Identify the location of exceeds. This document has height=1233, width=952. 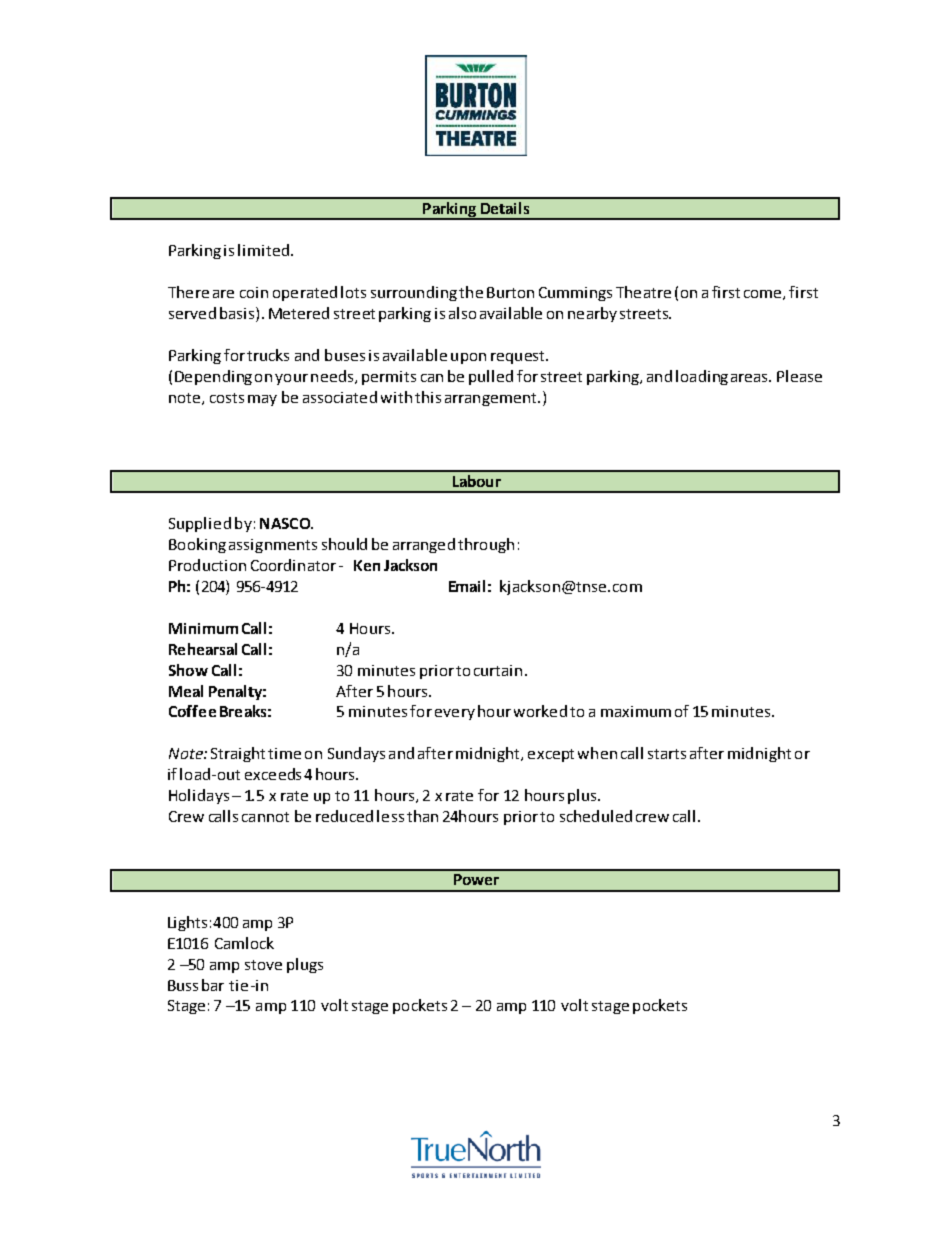
(273, 774).
